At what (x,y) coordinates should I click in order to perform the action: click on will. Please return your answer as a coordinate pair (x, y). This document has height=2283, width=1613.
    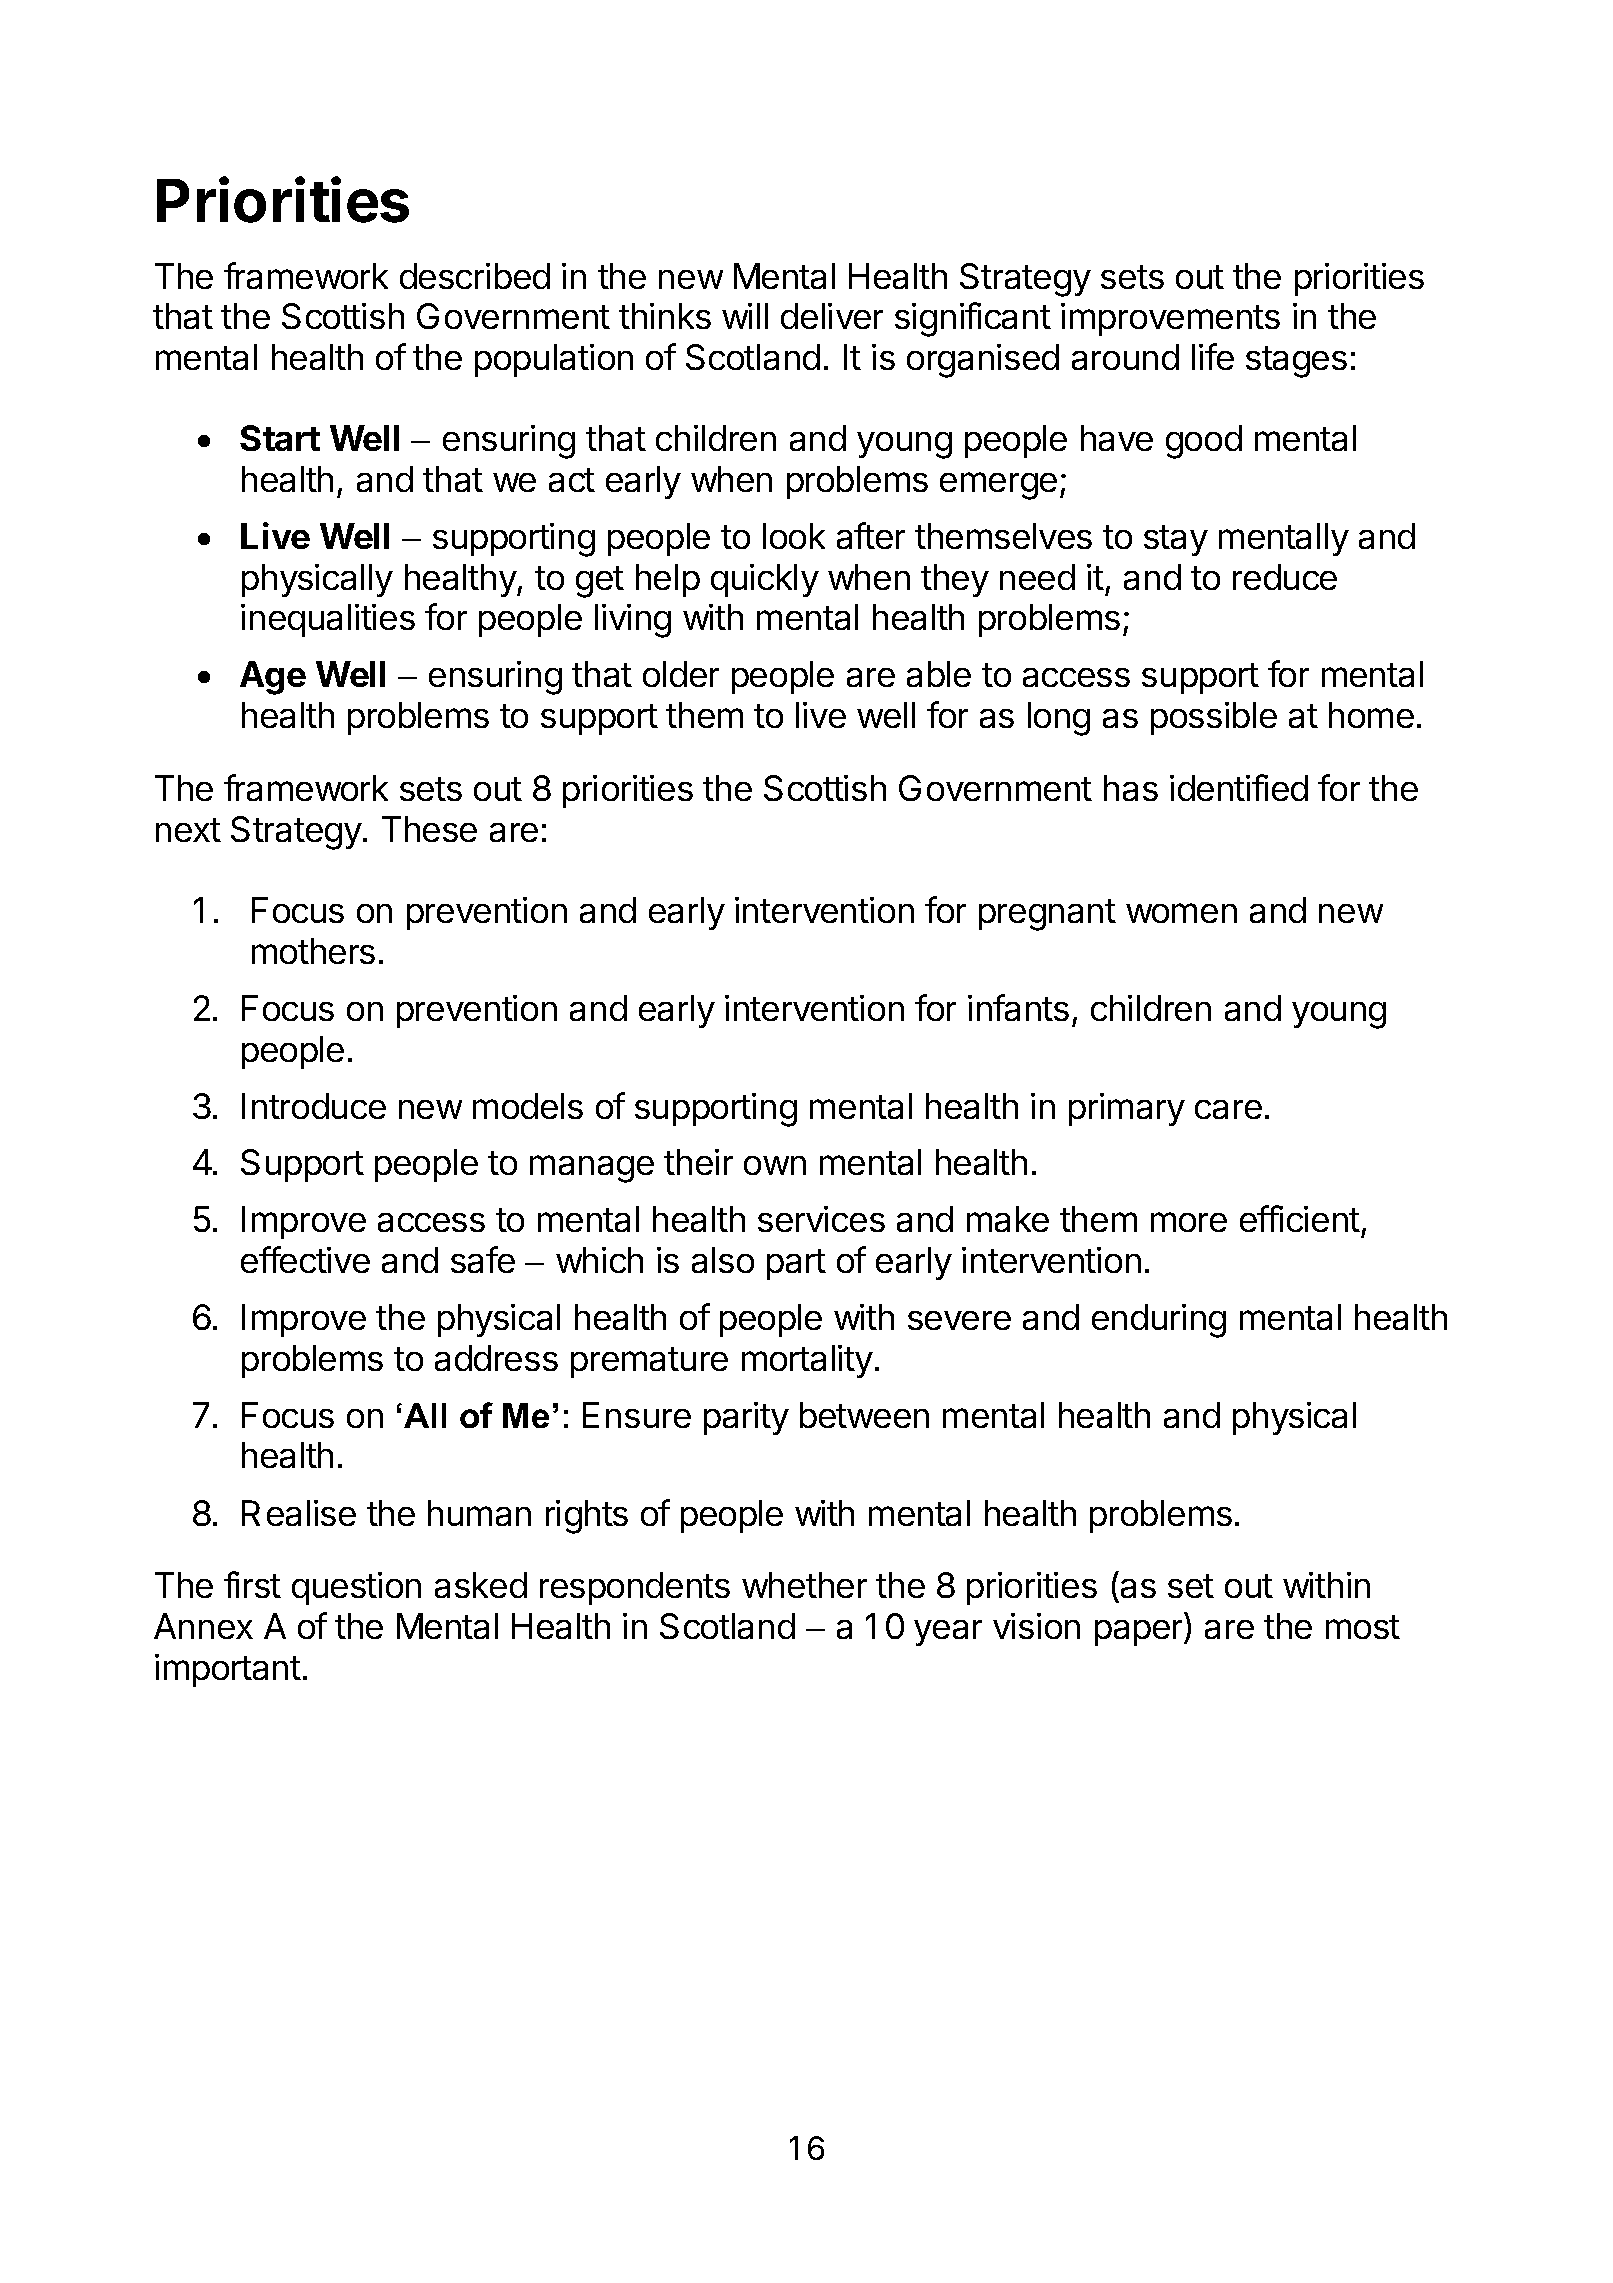
    Looking at the image, I should click on (745, 316).
